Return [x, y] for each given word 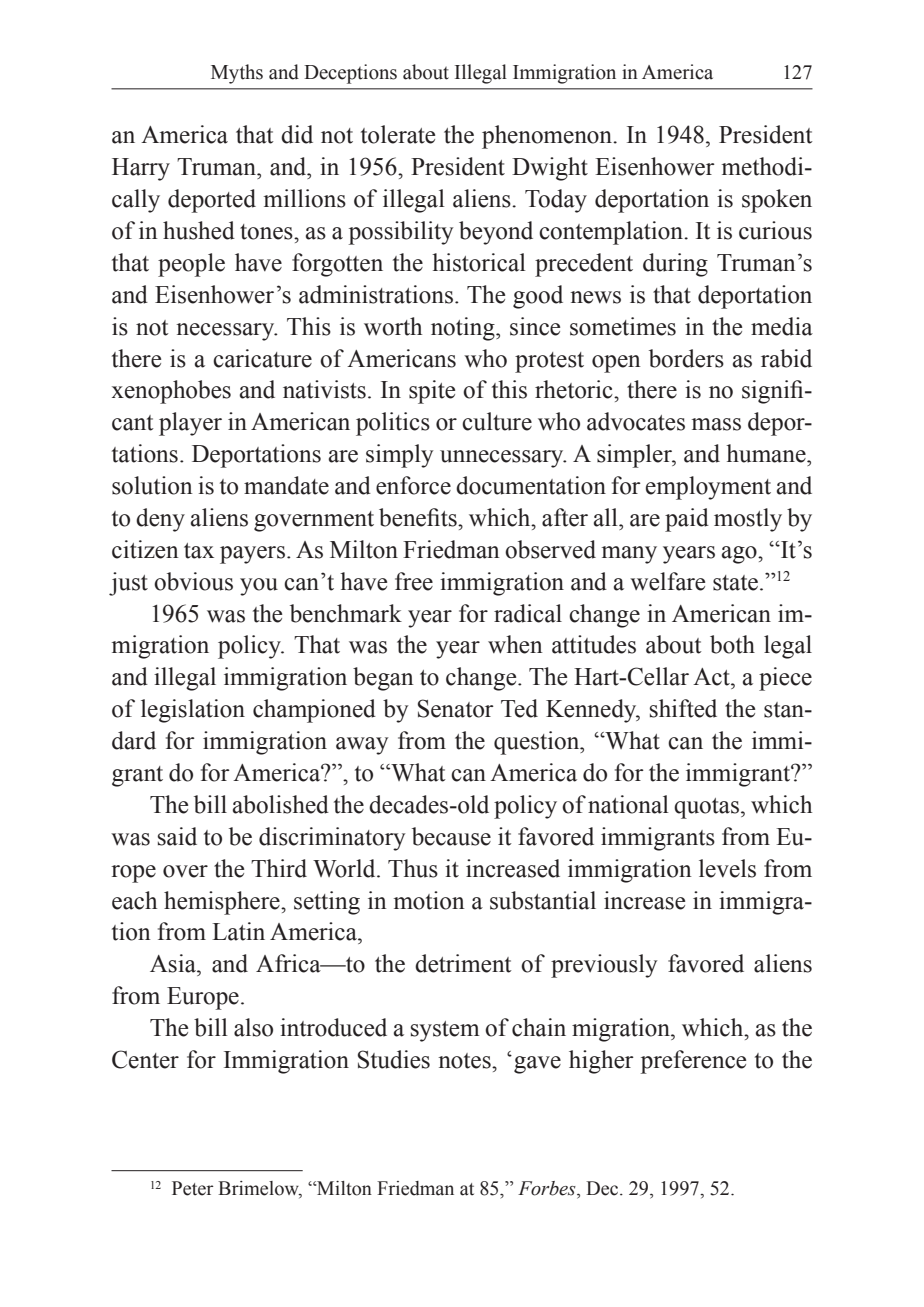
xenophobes [171, 392]
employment [708, 488]
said [177, 836]
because [451, 836]
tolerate [398, 134]
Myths [237, 74]
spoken [777, 201]
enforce [413, 485]
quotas [706, 808]
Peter [193, 1188]
